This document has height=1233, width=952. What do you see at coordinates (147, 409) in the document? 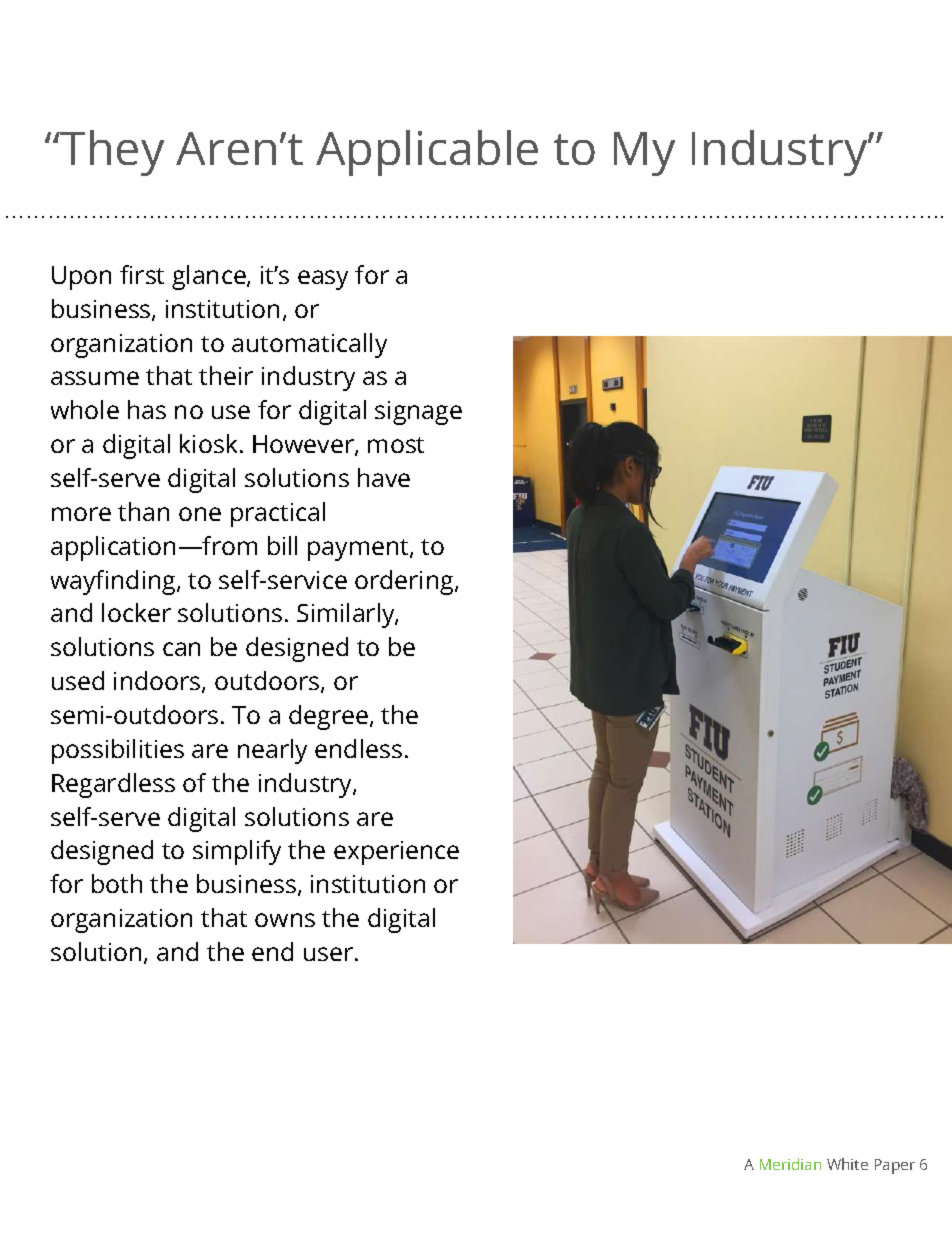
I see `has` at bounding box center [147, 409].
